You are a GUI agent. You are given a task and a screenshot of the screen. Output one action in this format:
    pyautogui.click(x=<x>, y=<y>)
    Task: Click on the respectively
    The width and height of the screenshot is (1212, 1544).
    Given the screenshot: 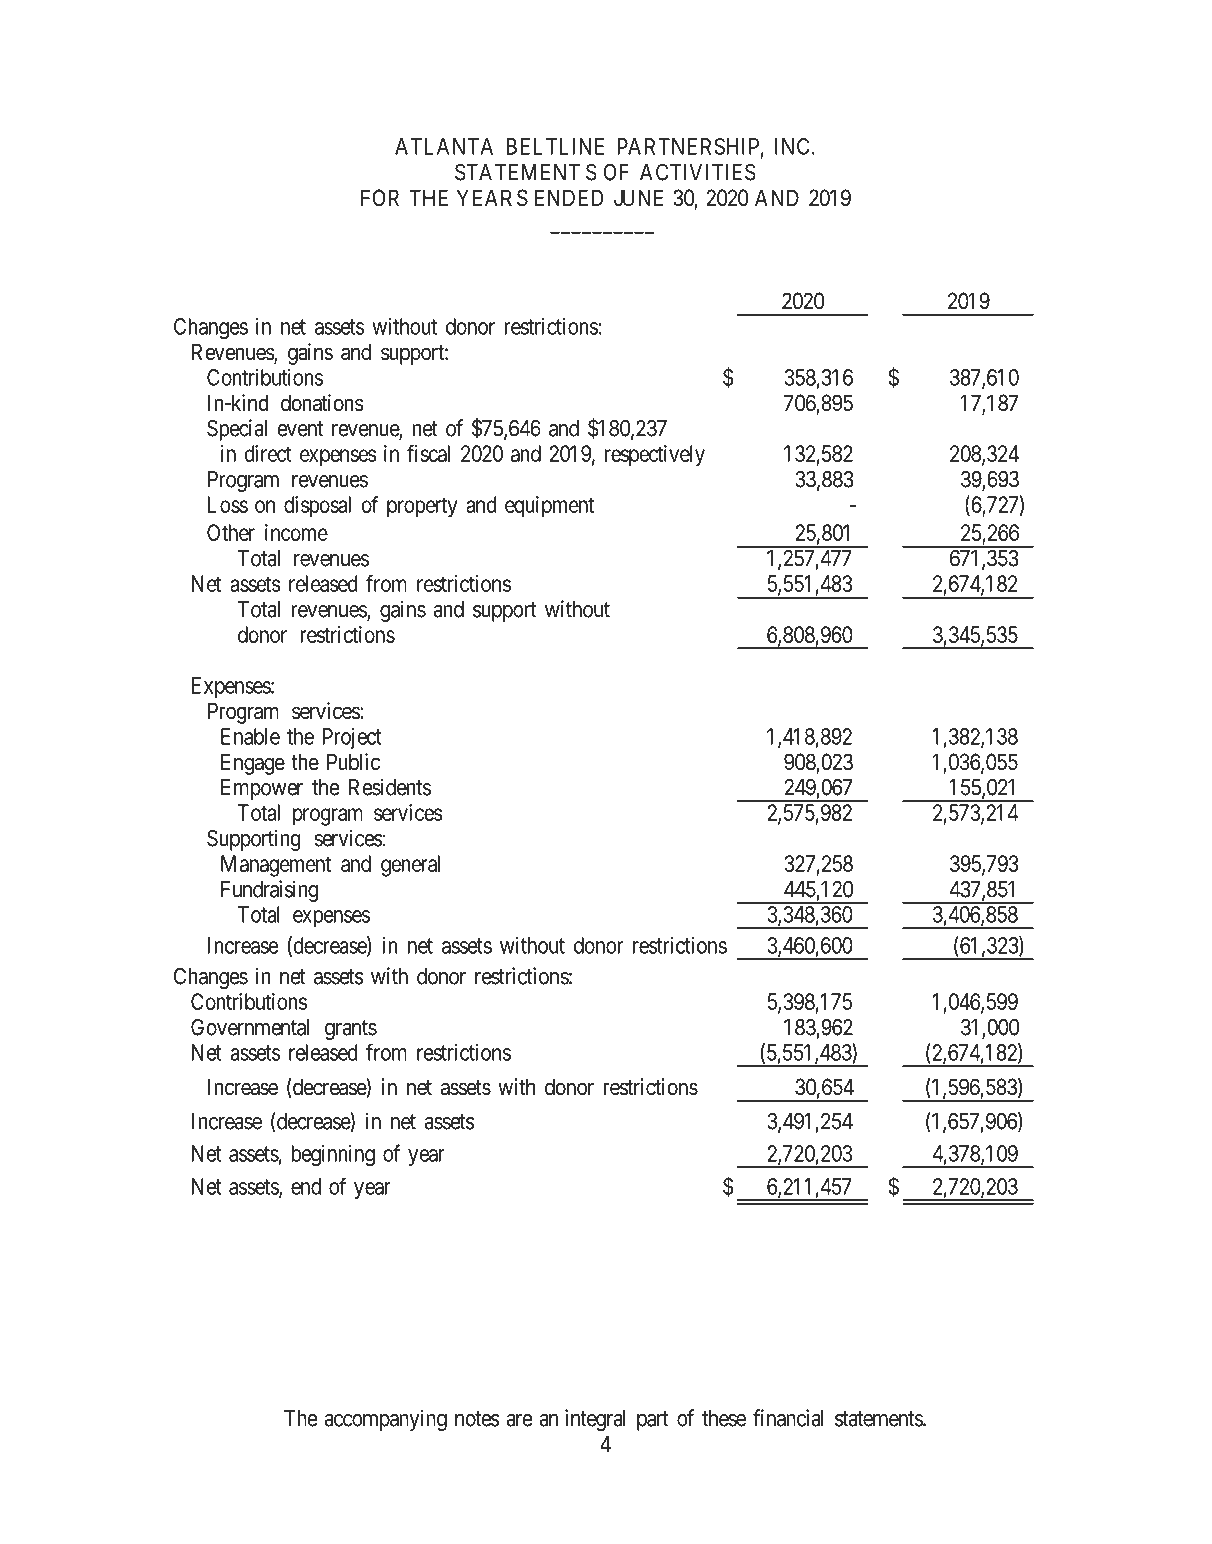 What is the action you would take?
    pyautogui.click(x=655, y=456)
